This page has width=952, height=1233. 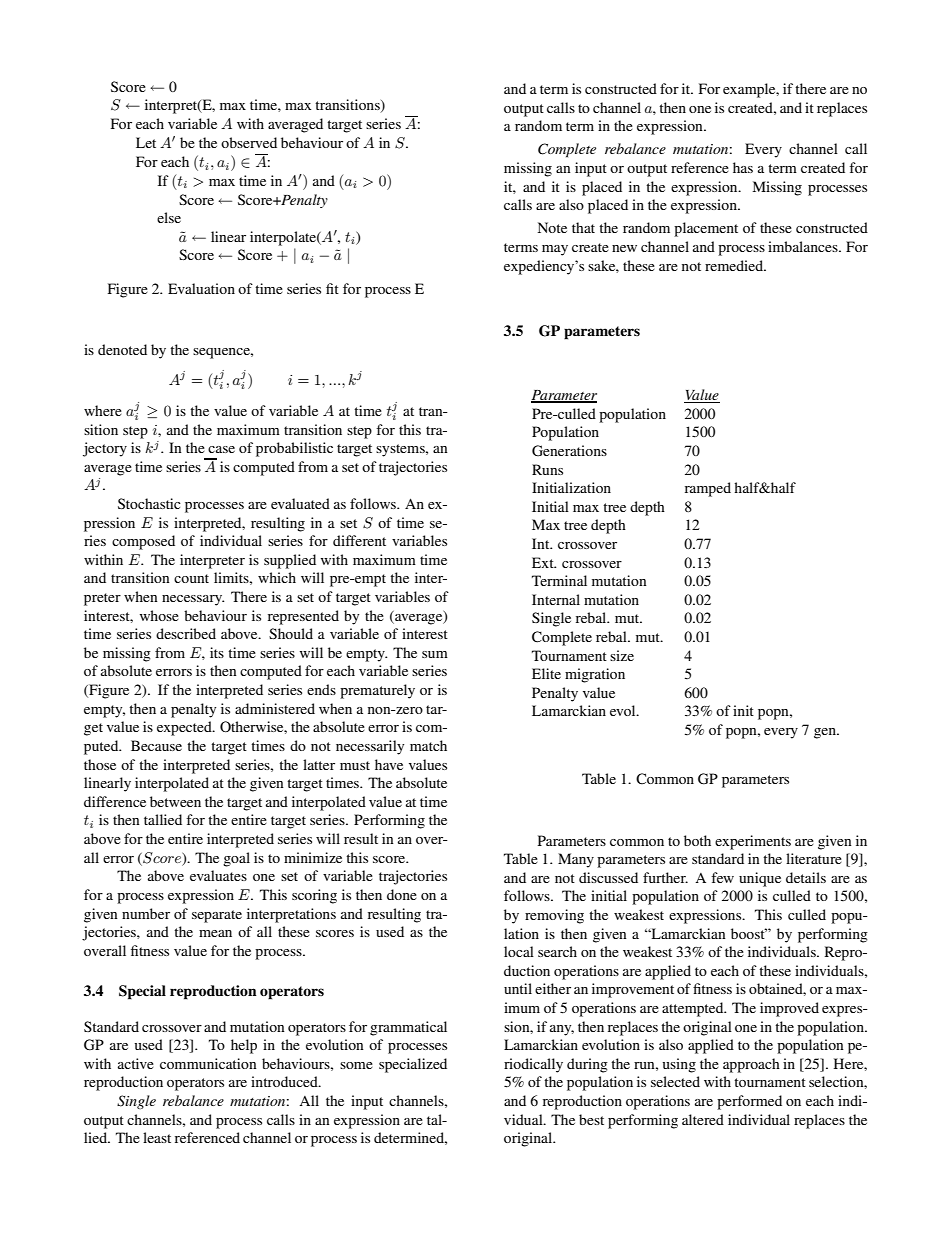 I want to click on some, so click(x=356, y=1065).
